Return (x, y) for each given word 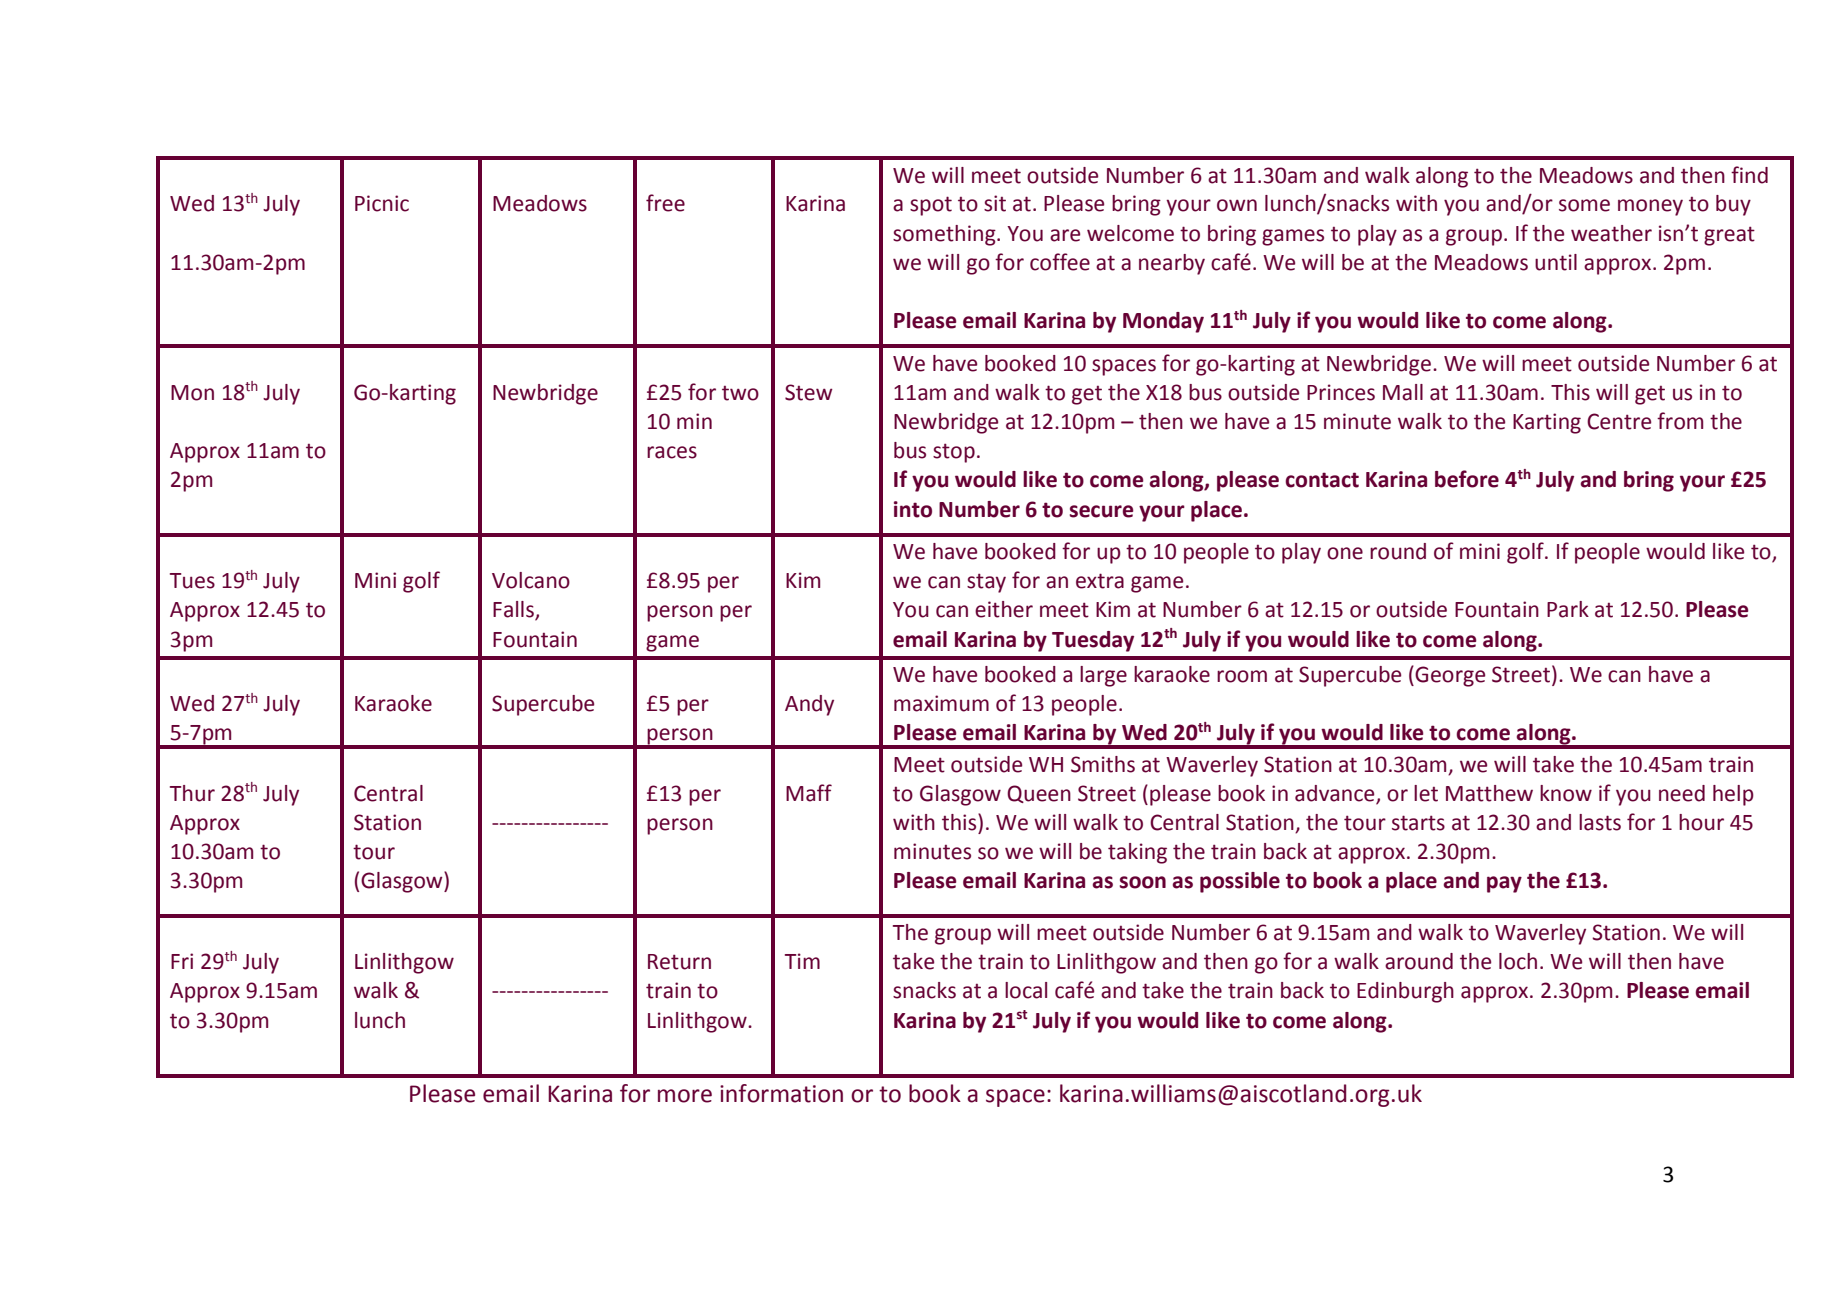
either (1004, 609)
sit (995, 203)
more (685, 1096)
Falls (514, 610)
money (1650, 207)
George (1449, 676)
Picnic (382, 203)
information (781, 1093)
